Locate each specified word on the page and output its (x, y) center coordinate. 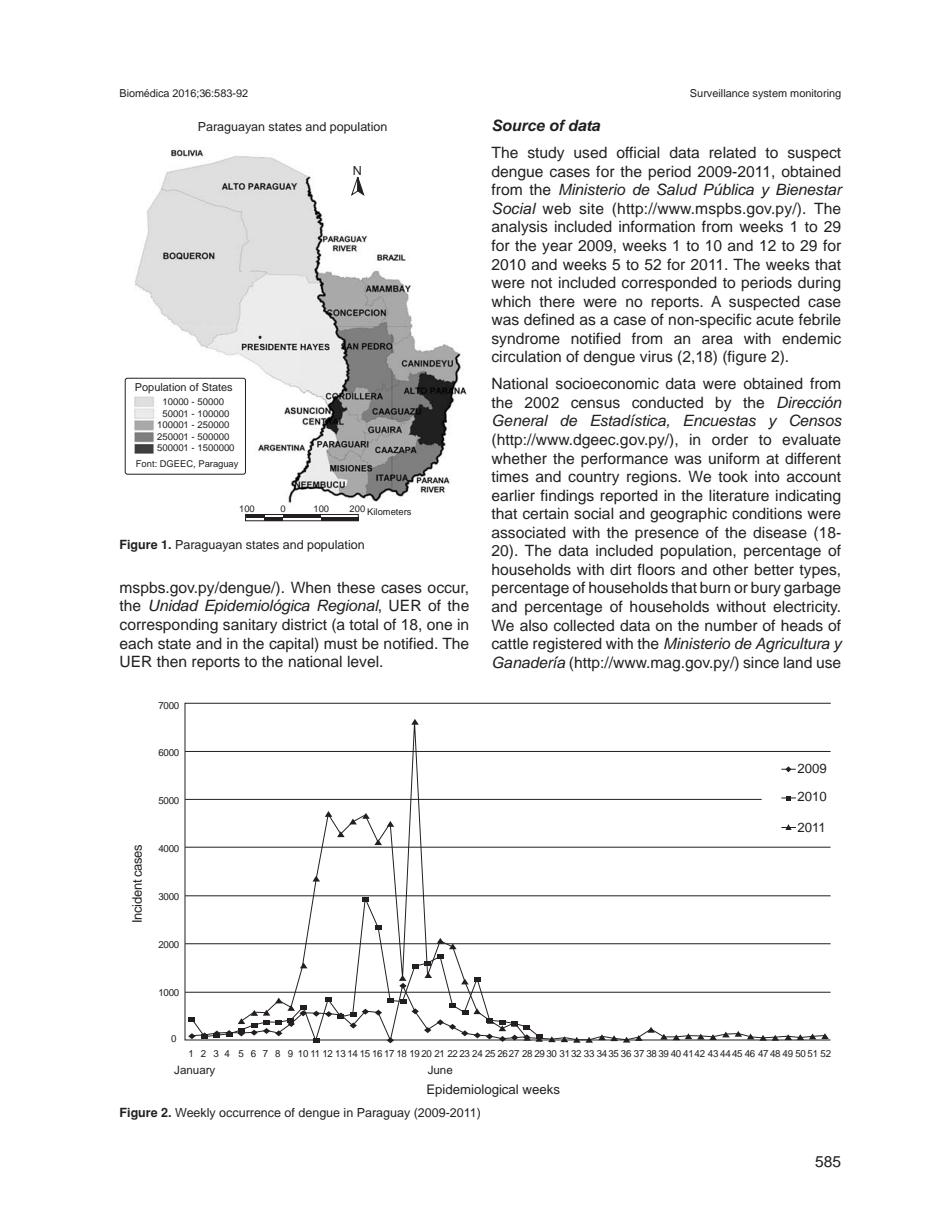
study (546, 154)
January (194, 1071)
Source (518, 125)
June (440, 1070)
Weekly (195, 1114)
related (732, 152)
